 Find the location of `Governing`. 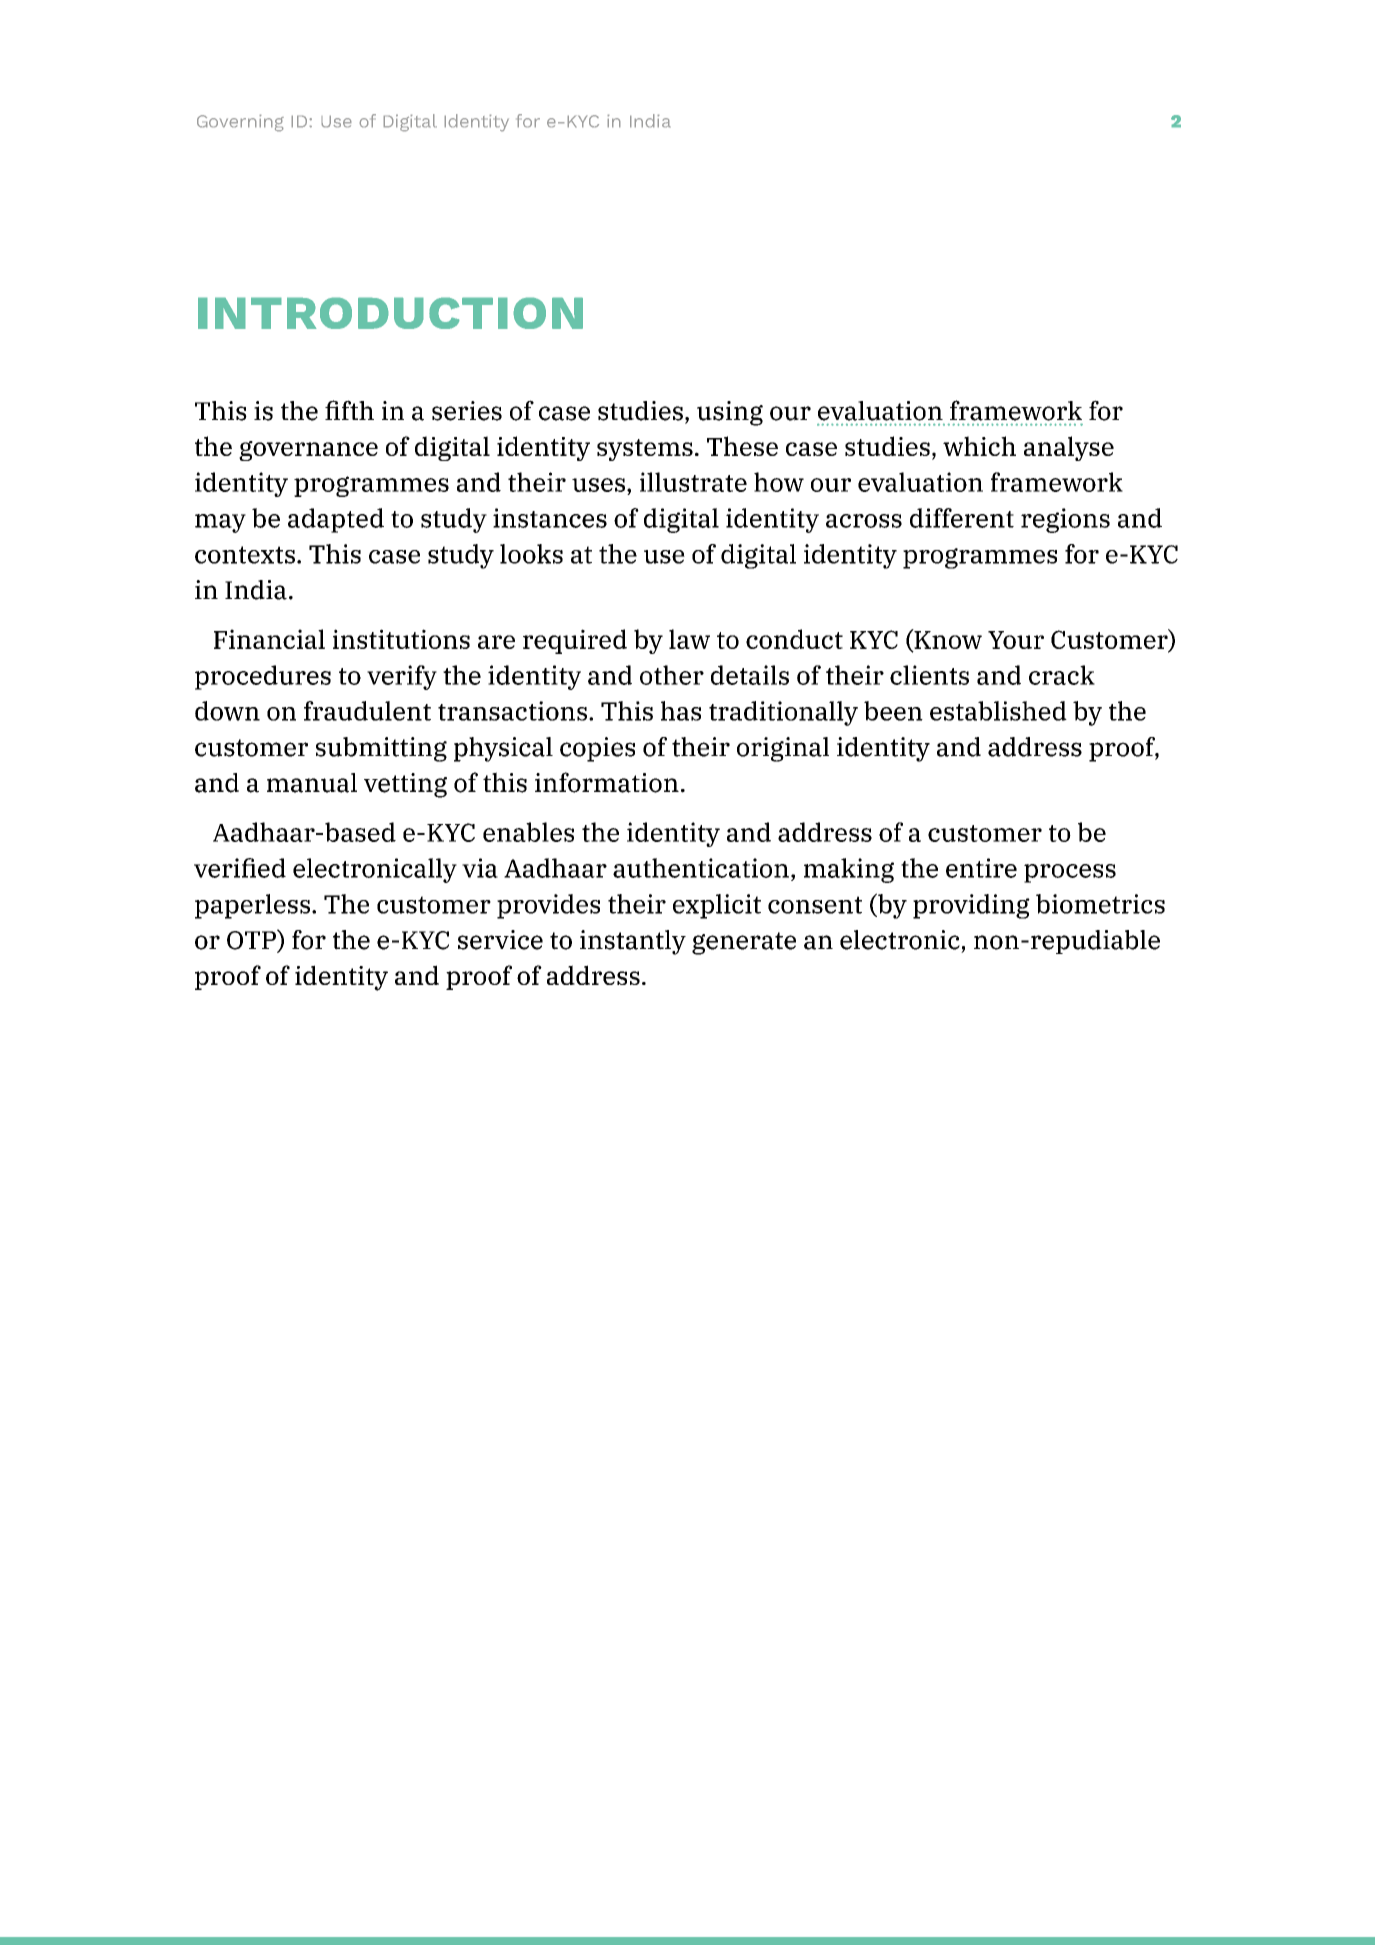

Governing is located at coordinates (240, 123).
